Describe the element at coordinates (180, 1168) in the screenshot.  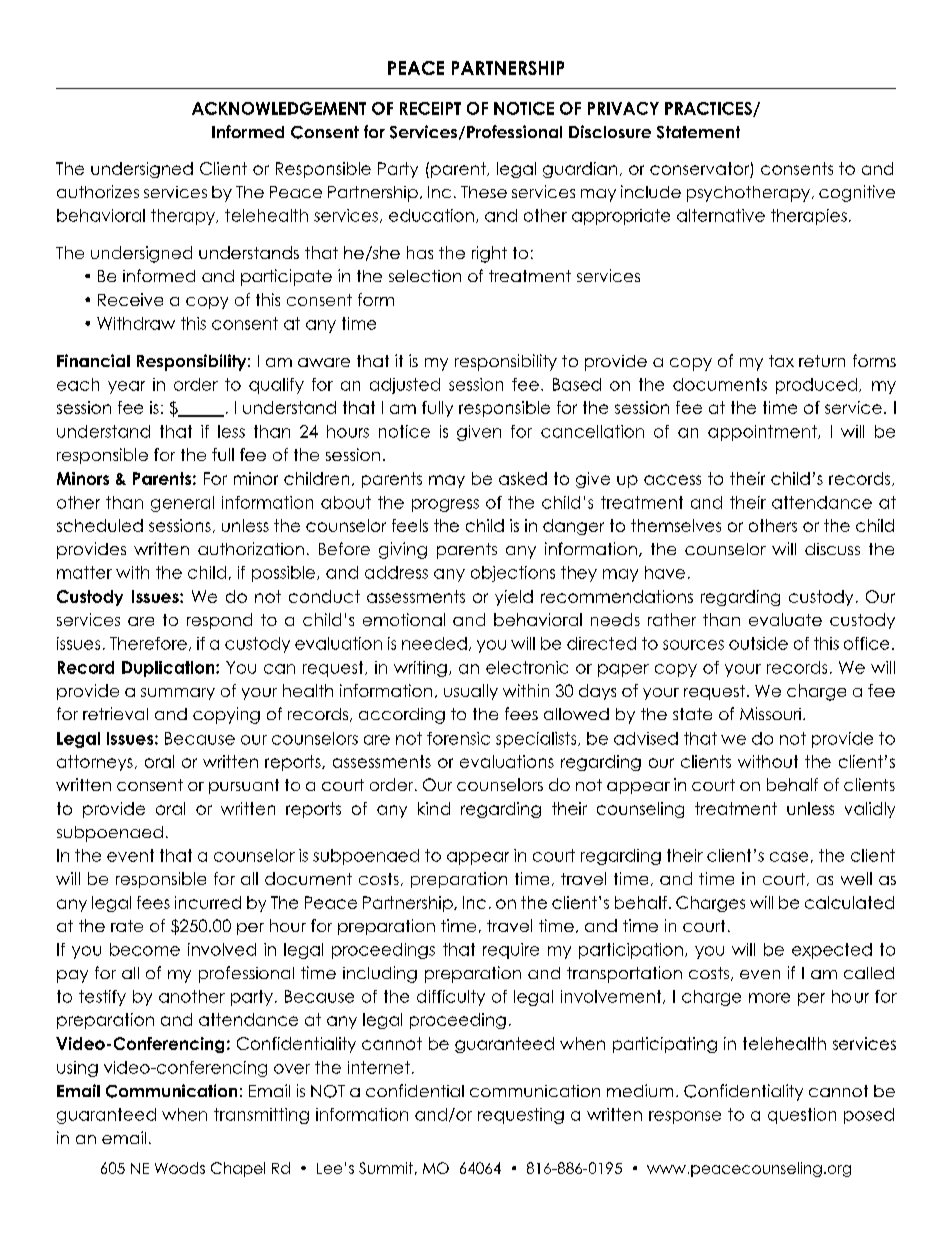
I see `Woods` at that location.
